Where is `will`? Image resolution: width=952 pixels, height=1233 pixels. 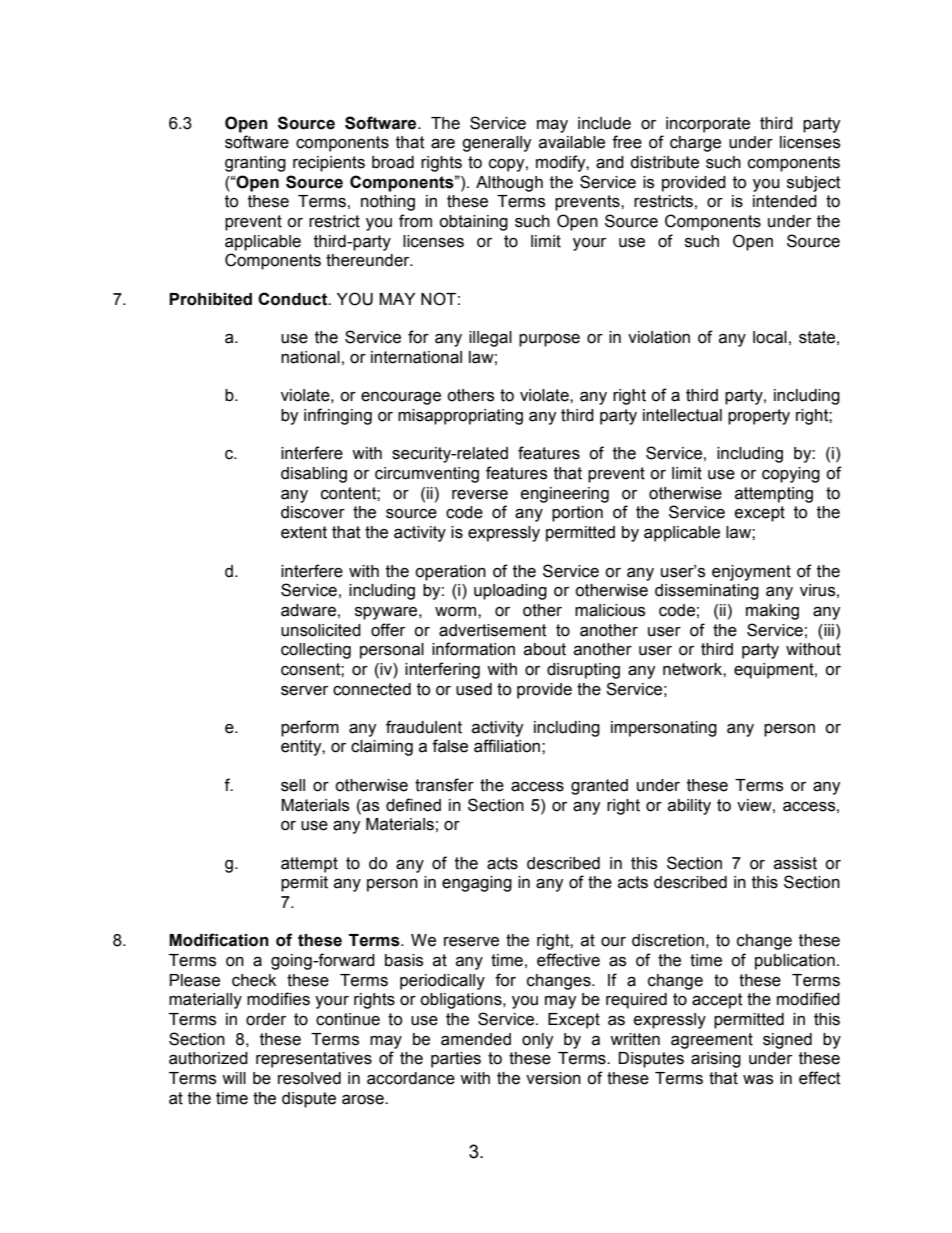
will is located at coordinates (234, 1078).
